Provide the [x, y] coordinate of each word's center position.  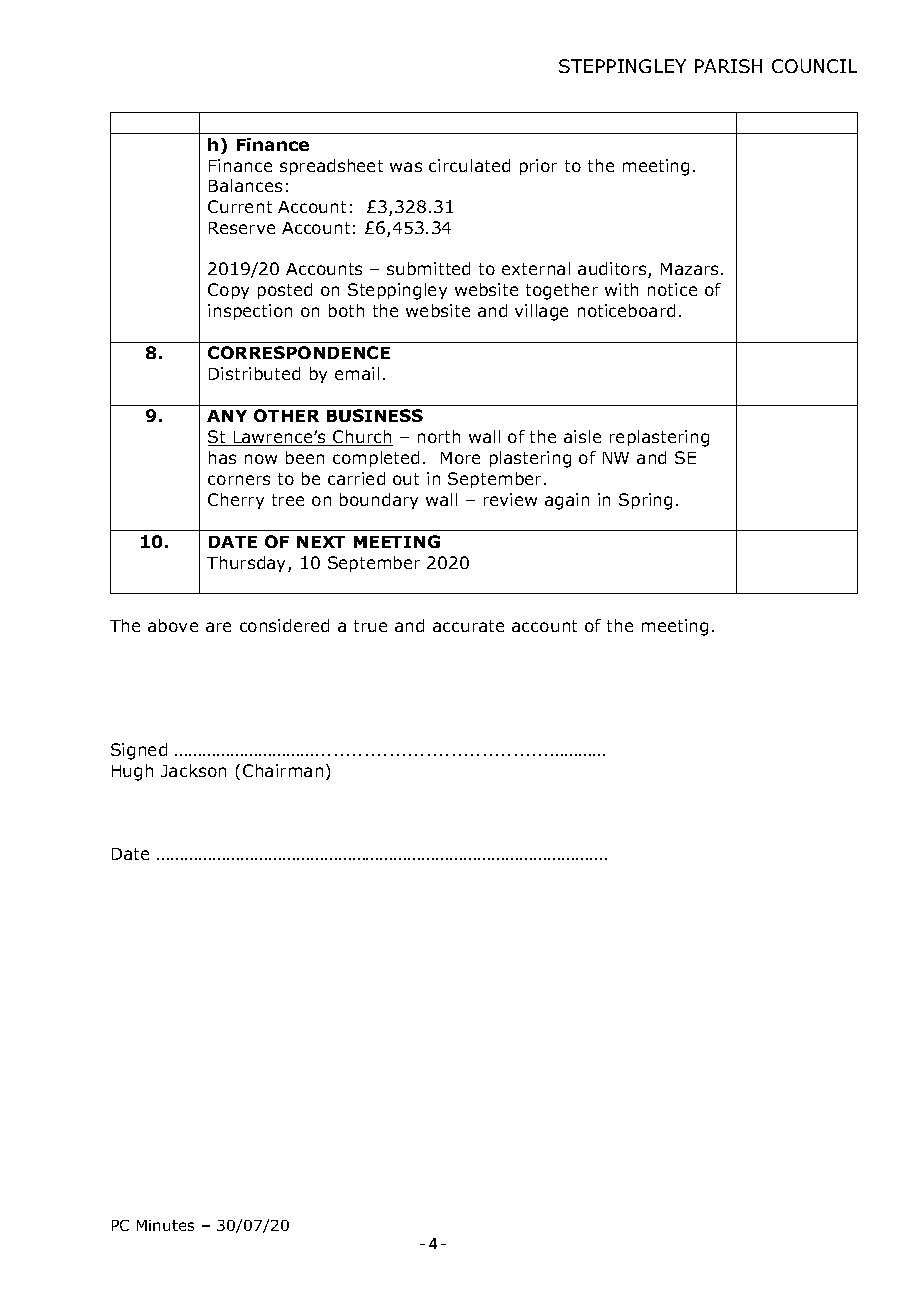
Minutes [165, 1225]
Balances [245, 185]
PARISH [728, 66]
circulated [469, 165]
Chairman [283, 770]
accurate [468, 626]
